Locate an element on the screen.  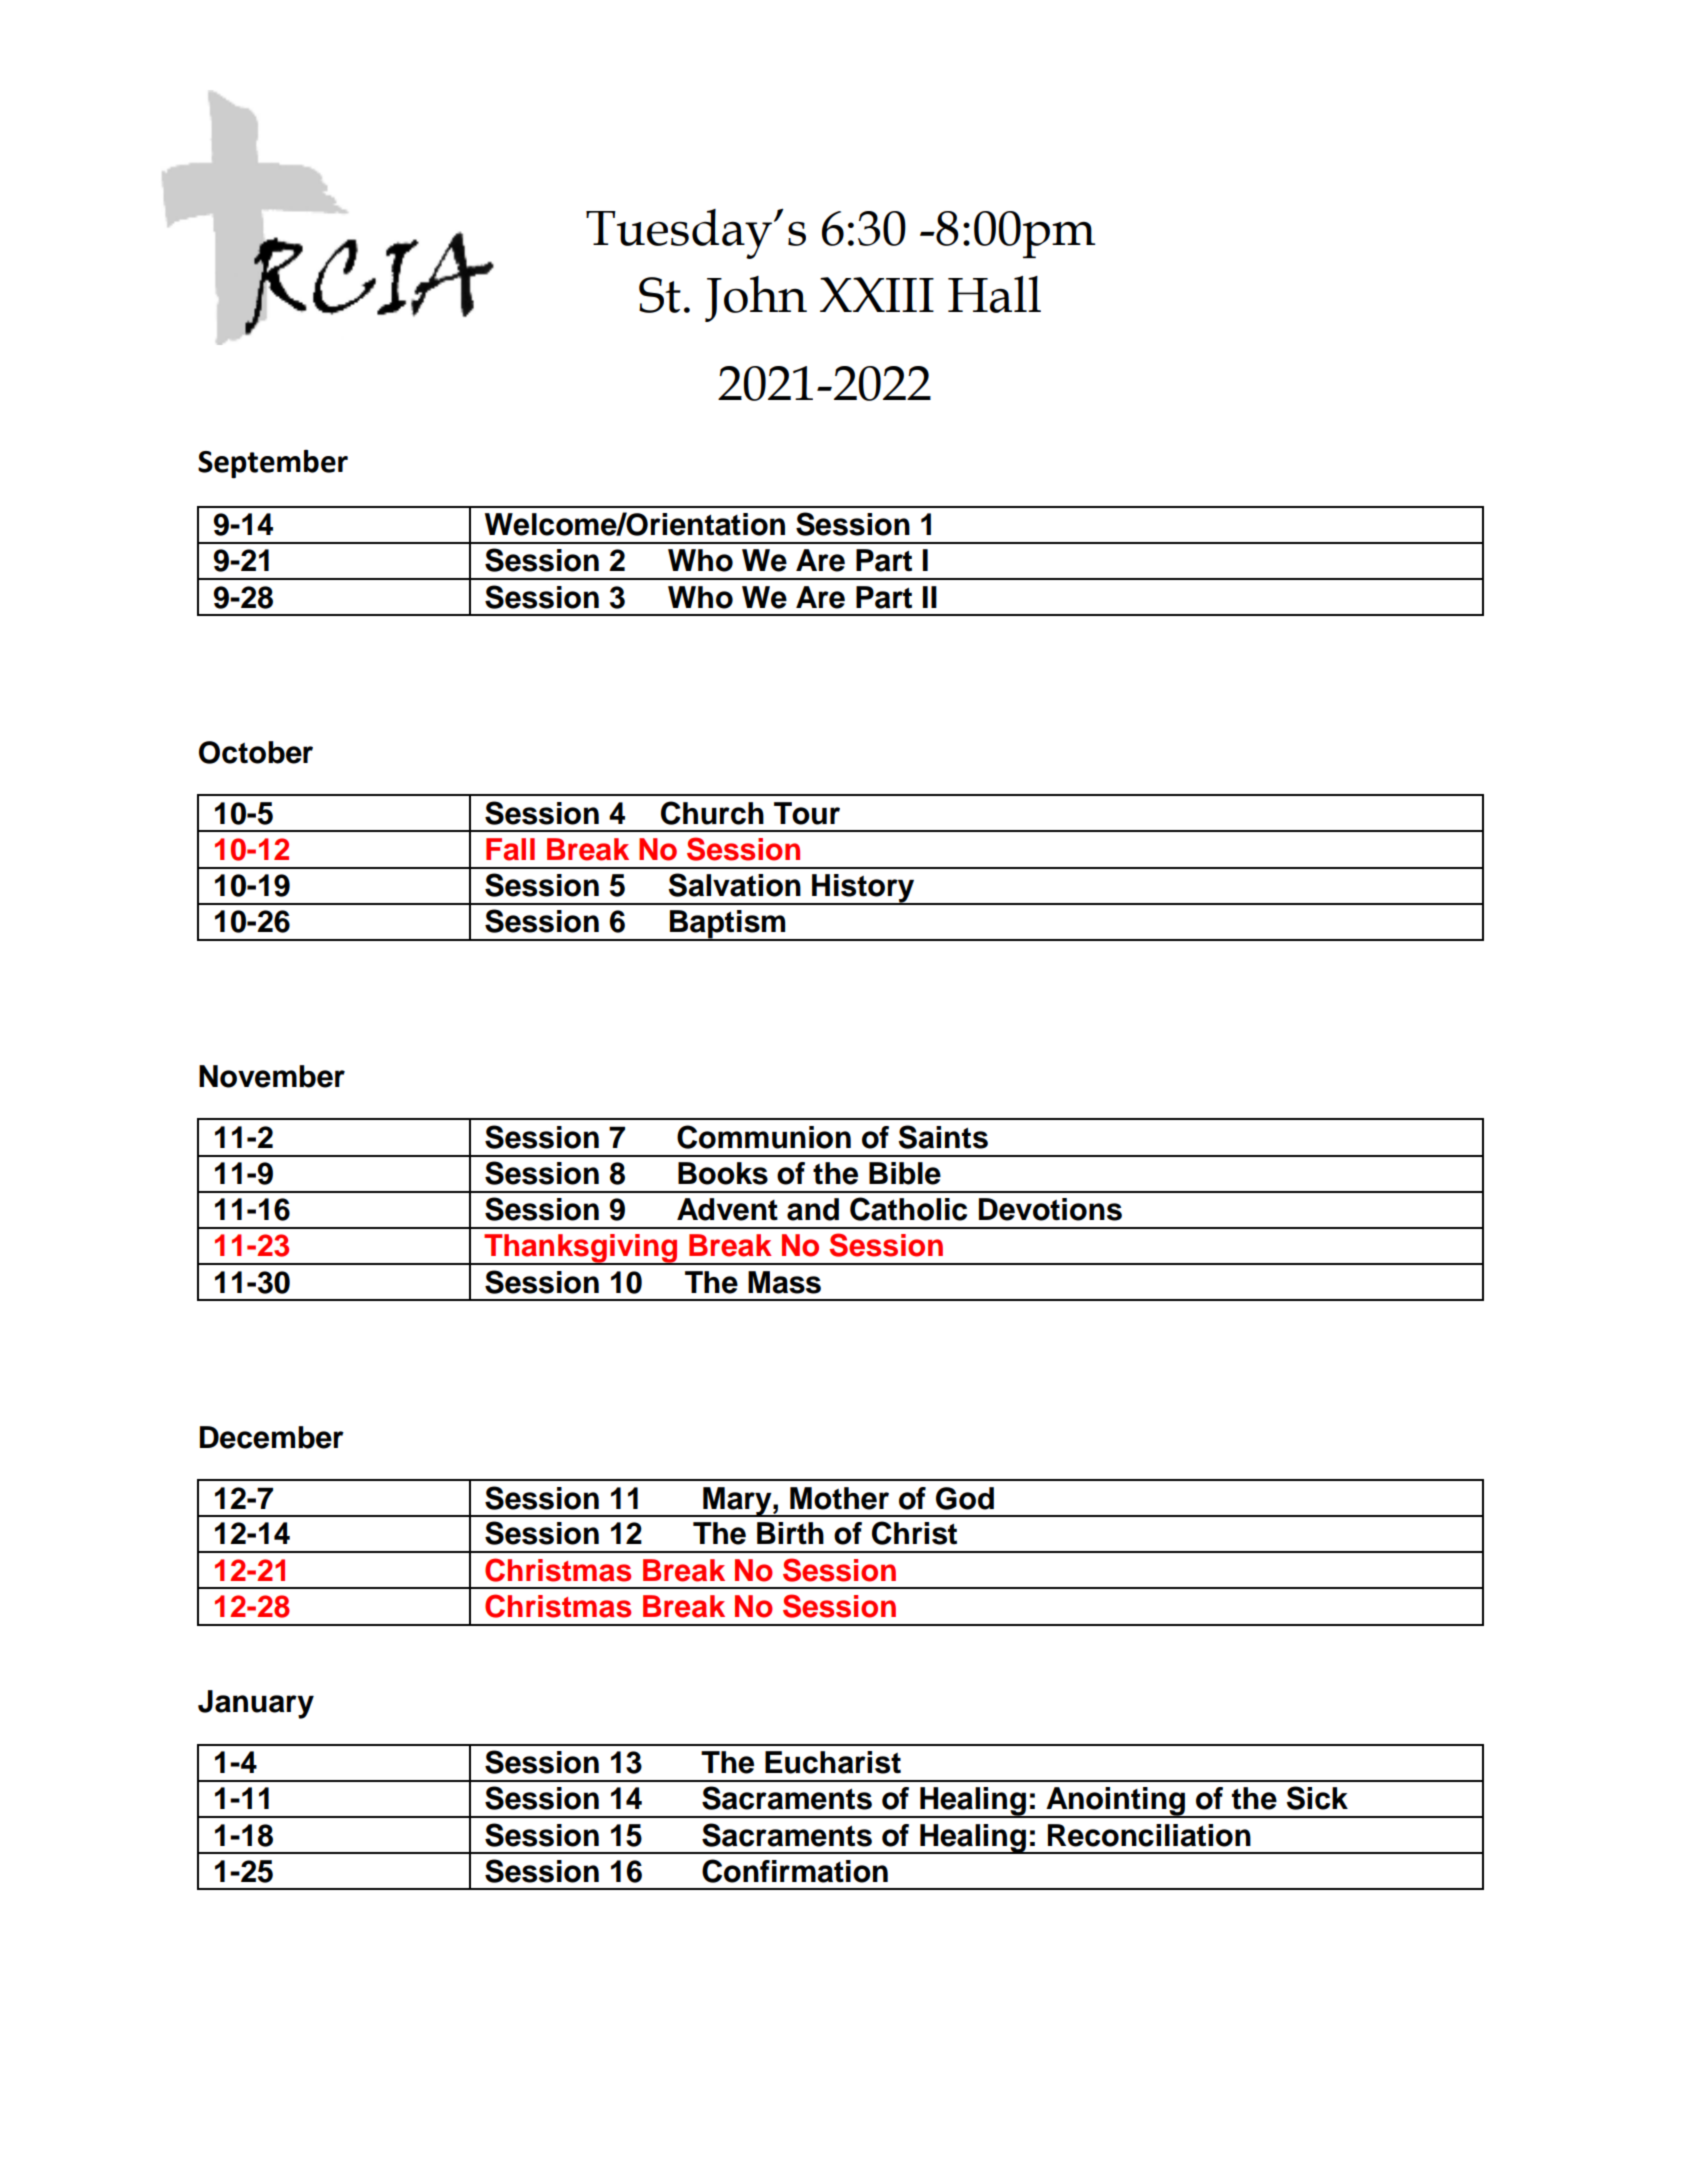
Fall is located at coordinates (510, 849).
